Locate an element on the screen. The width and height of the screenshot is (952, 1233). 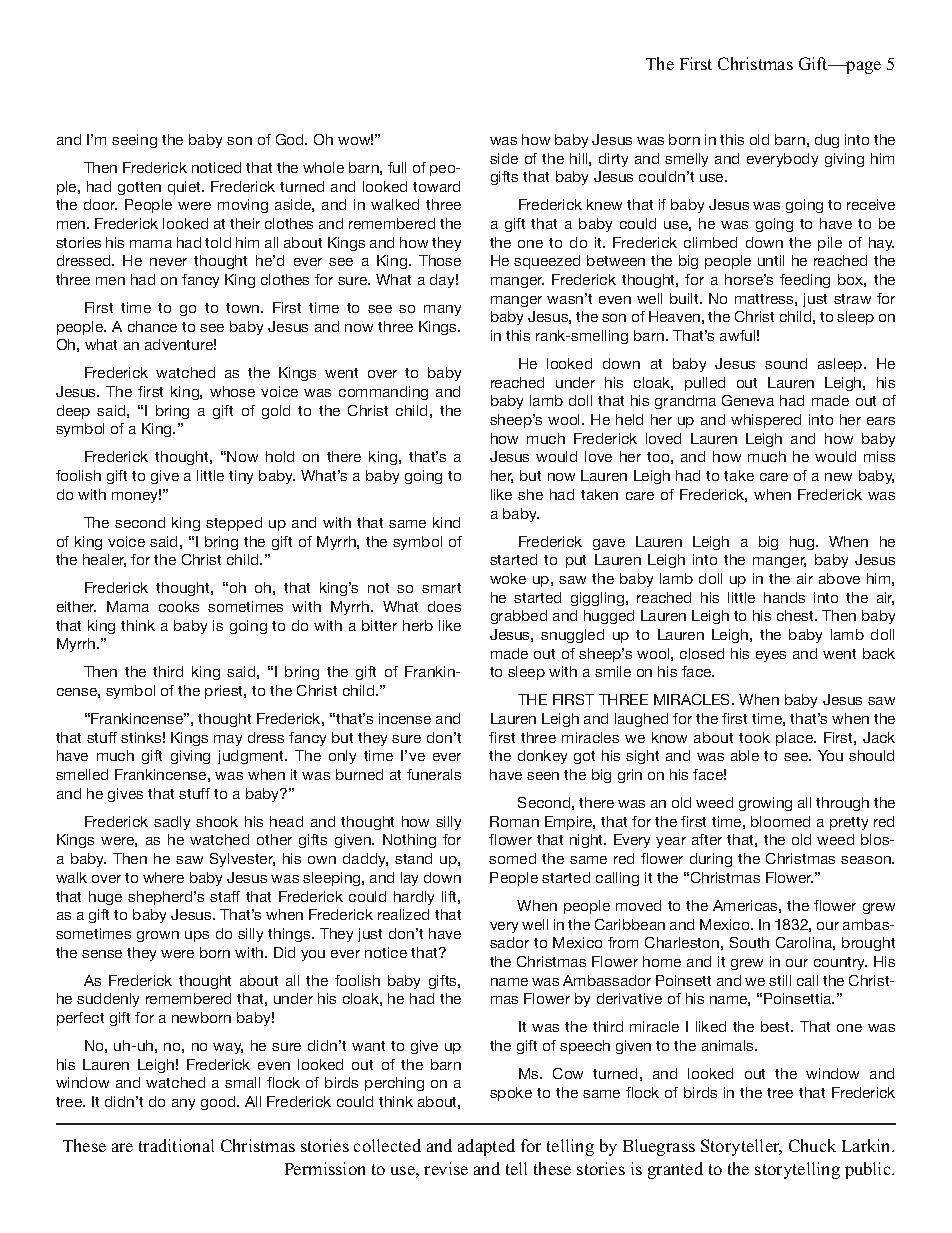
sadly is located at coordinates (172, 823).
